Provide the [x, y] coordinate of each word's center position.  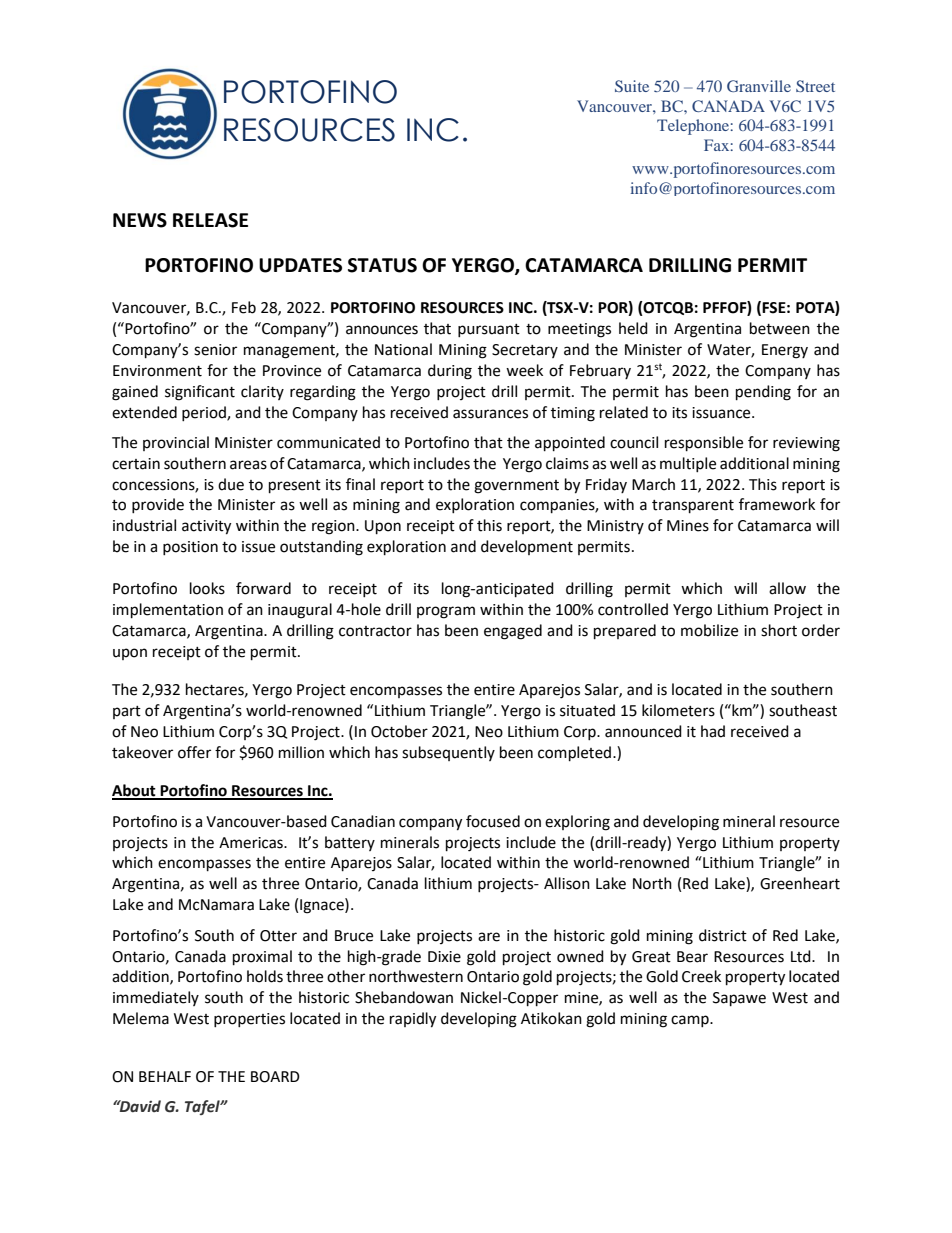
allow [787, 588]
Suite [632, 86]
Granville [759, 86]
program [446, 612]
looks [207, 588]
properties [249, 1020]
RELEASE [210, 220]
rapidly [413, 1020]
